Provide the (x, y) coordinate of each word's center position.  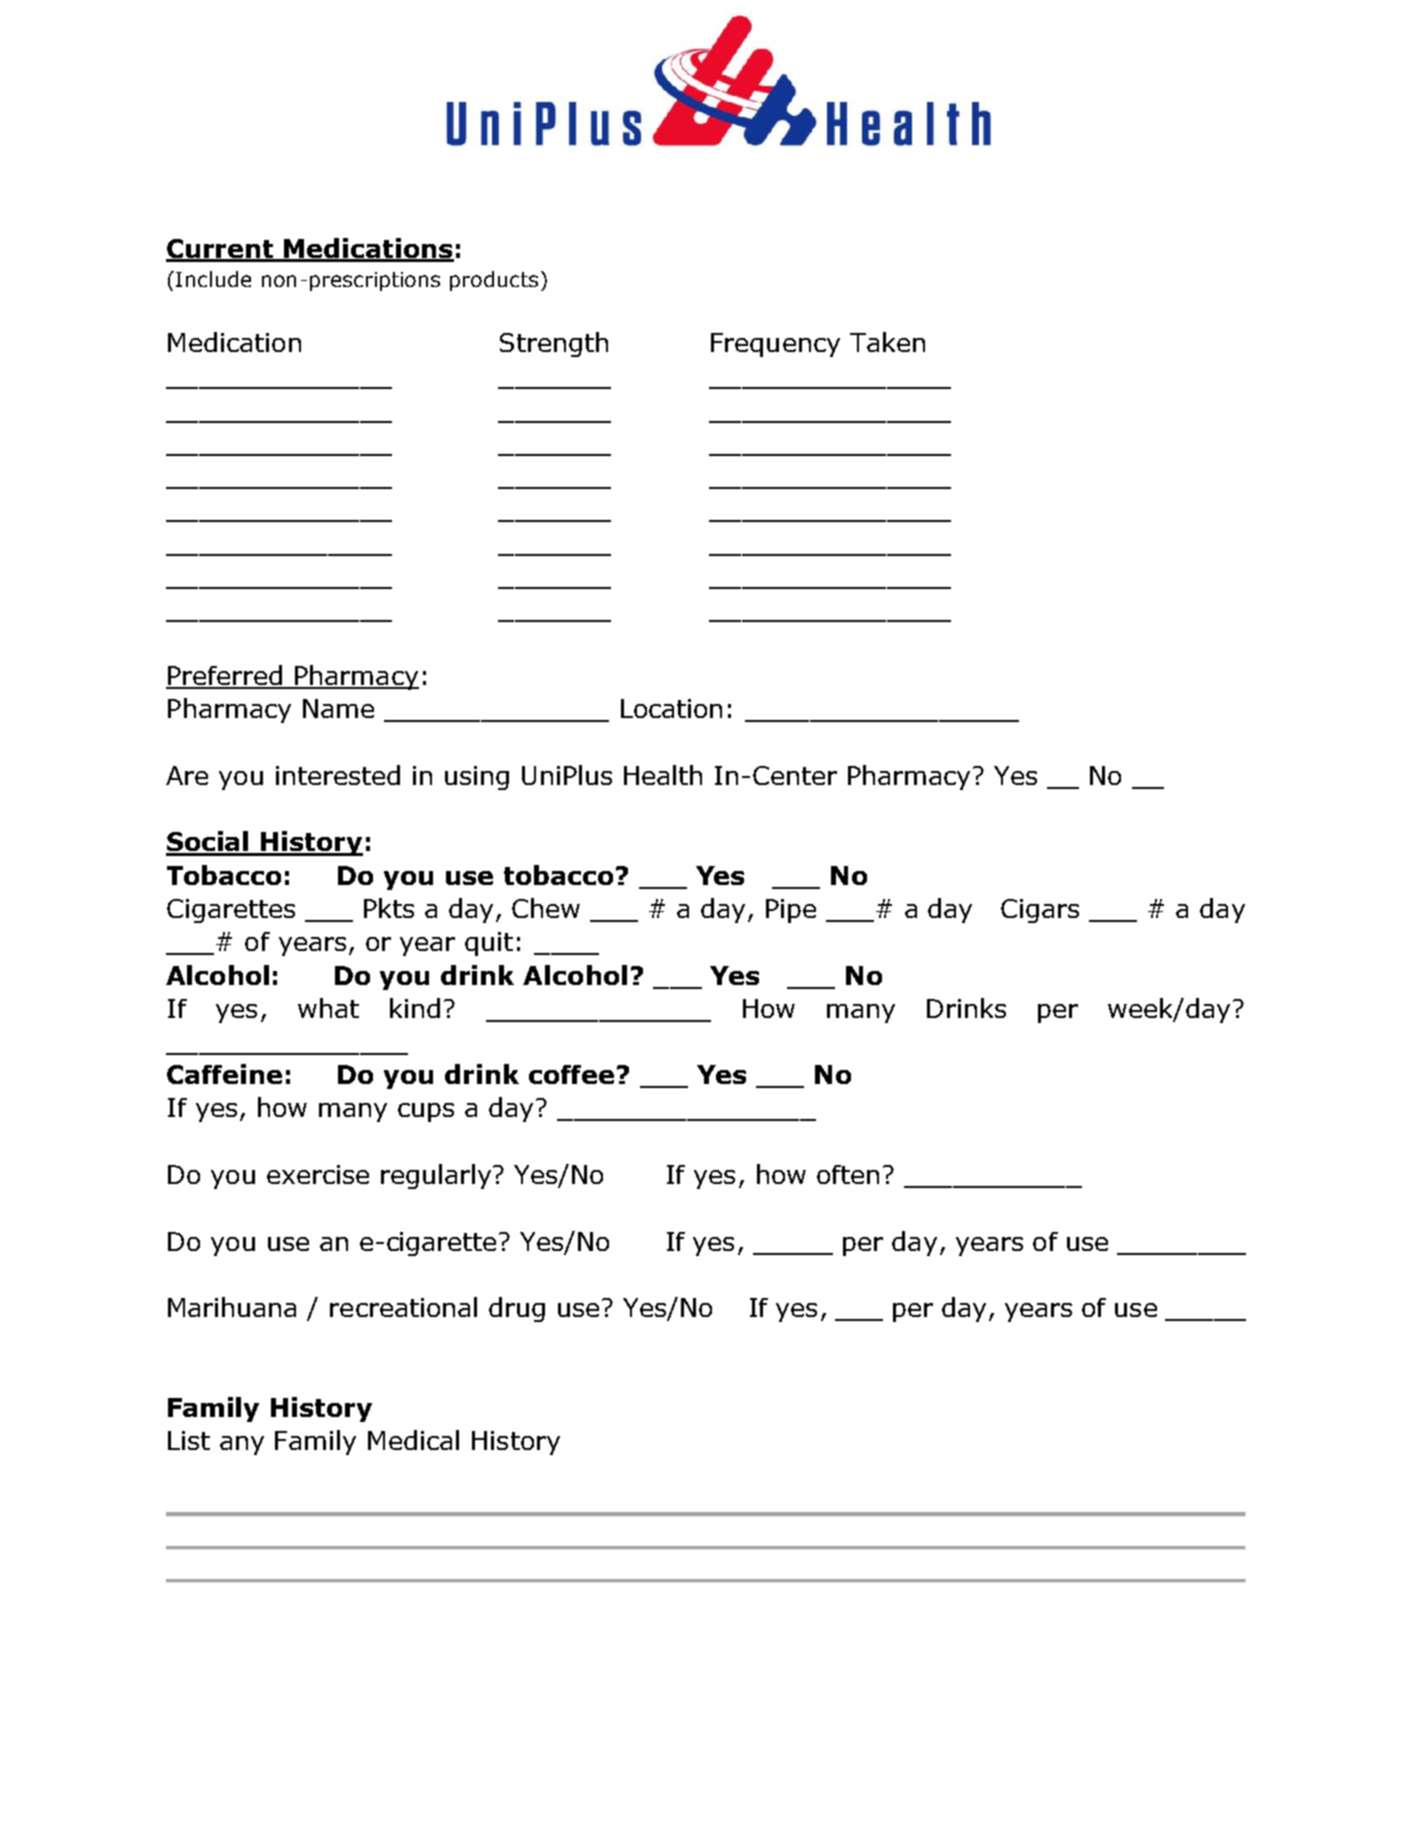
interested (338, 775)
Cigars (1040, 911)
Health (663, 775)
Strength (554, 344)
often (848, 1174)
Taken (887, 342)
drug (517, 1309)
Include (213, 279)
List (189, 1440)
